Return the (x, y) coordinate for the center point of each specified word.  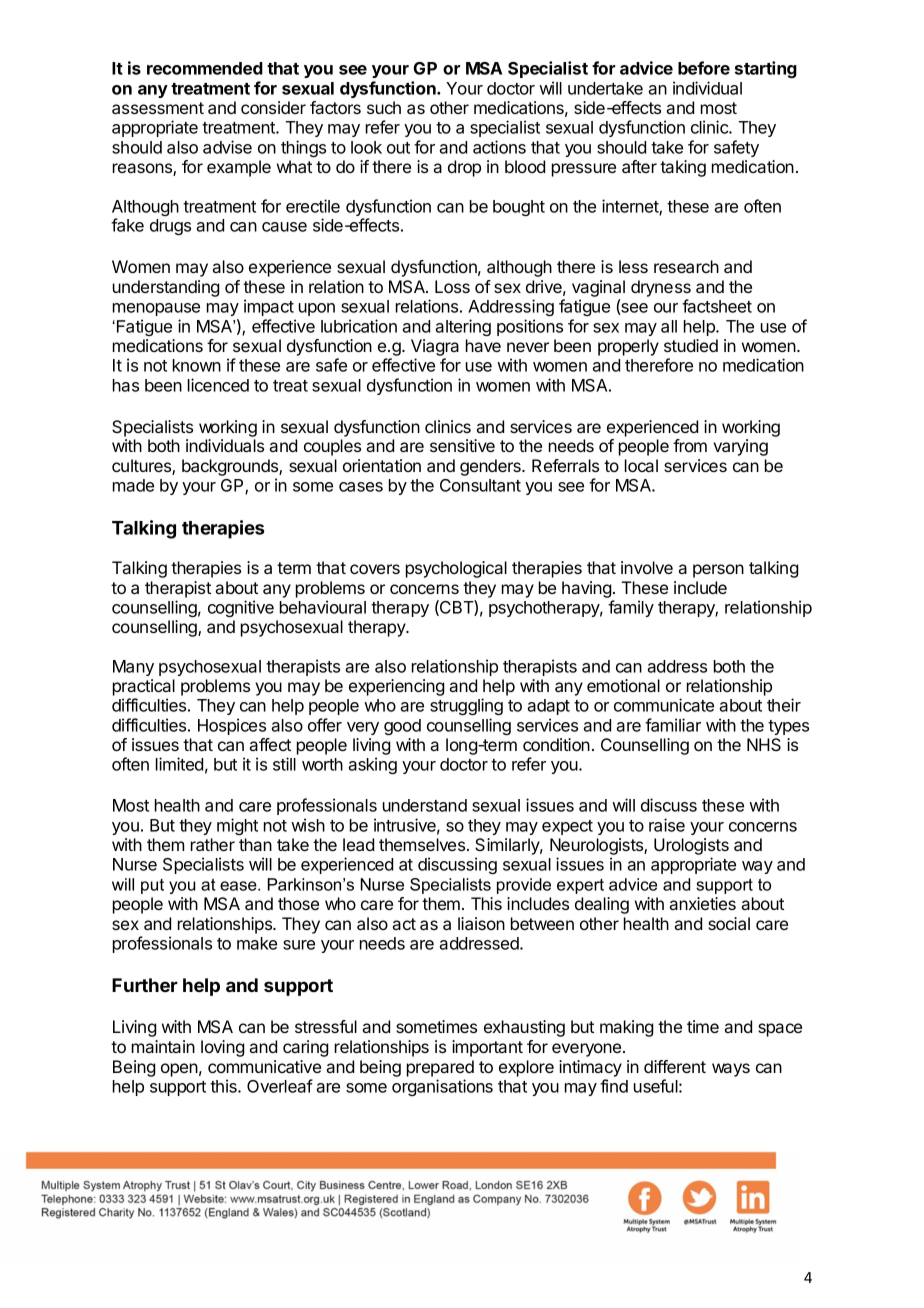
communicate (664, 705)
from (690, 445)
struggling (466, 706)
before (704, 68)
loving (223, 1048)
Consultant (480, 485)
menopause (156, 309)
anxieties (702, 903)
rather (213, 844)
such (384, 107)
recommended (205, 68)
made (133, 485)
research (686, 266)
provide (524, 886)
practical (144, 687)
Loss (452, 286)
